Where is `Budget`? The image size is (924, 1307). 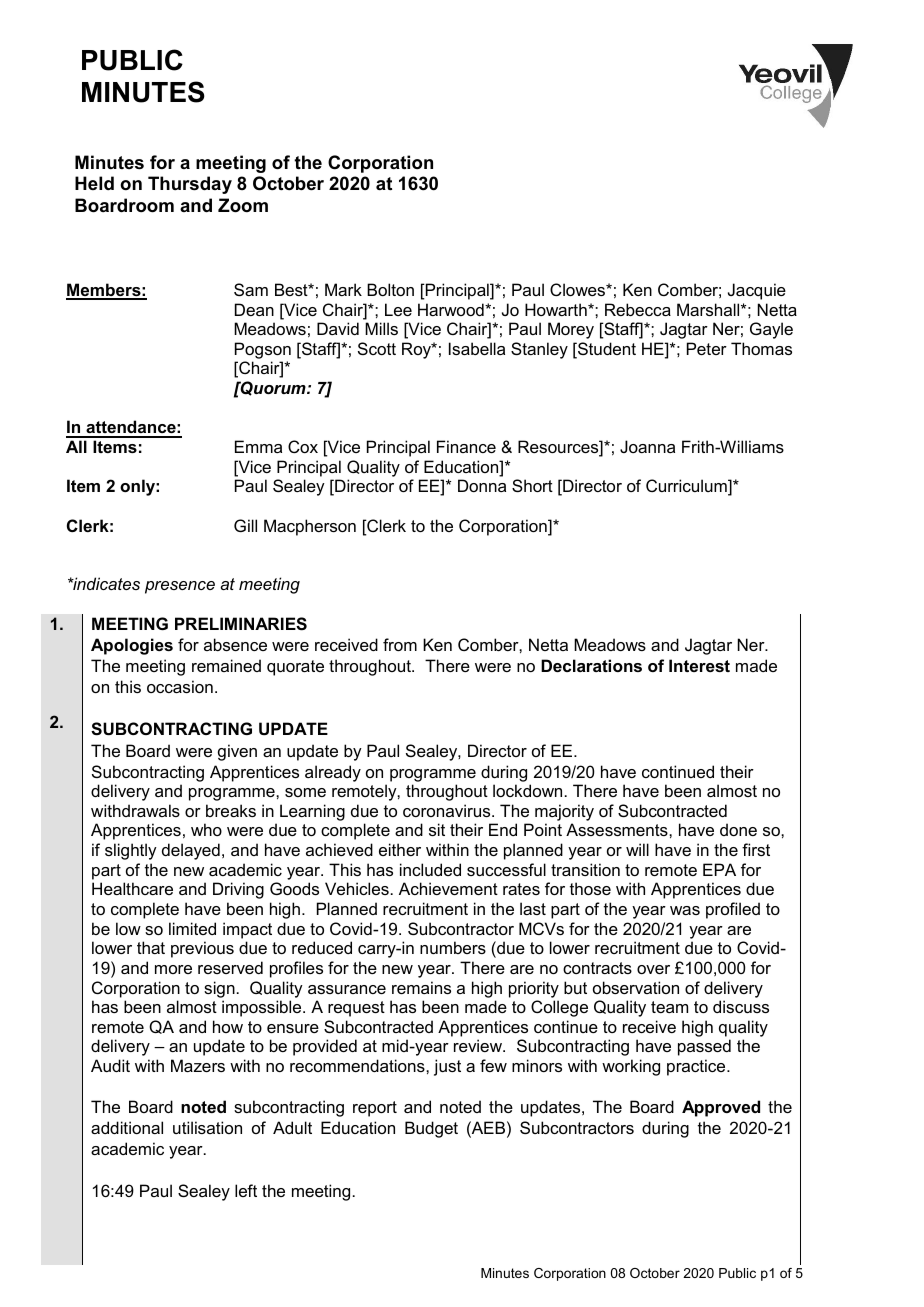 Budget is located at coordinates (431, 1129).
